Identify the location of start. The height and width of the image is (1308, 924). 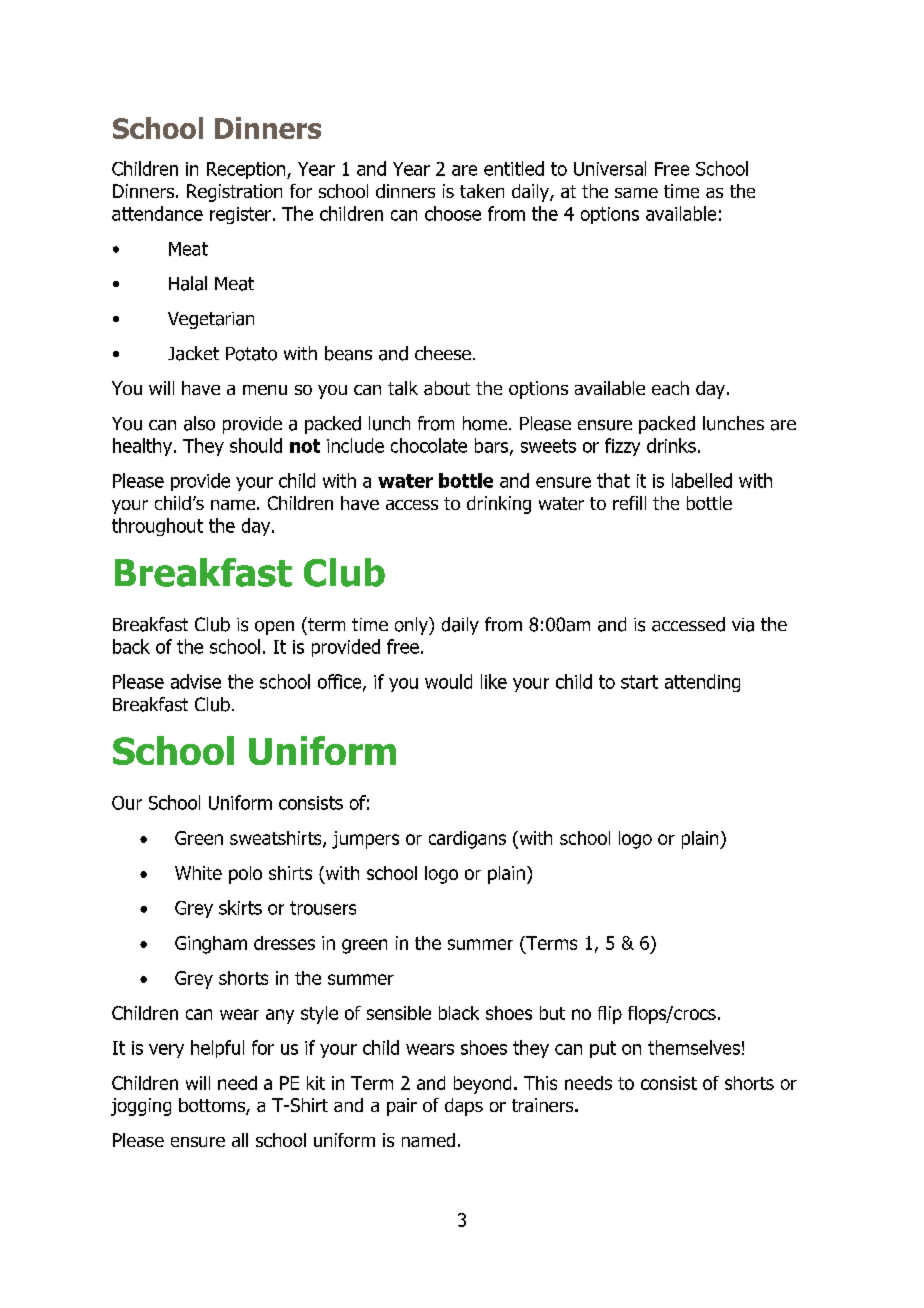
(639, 682).
